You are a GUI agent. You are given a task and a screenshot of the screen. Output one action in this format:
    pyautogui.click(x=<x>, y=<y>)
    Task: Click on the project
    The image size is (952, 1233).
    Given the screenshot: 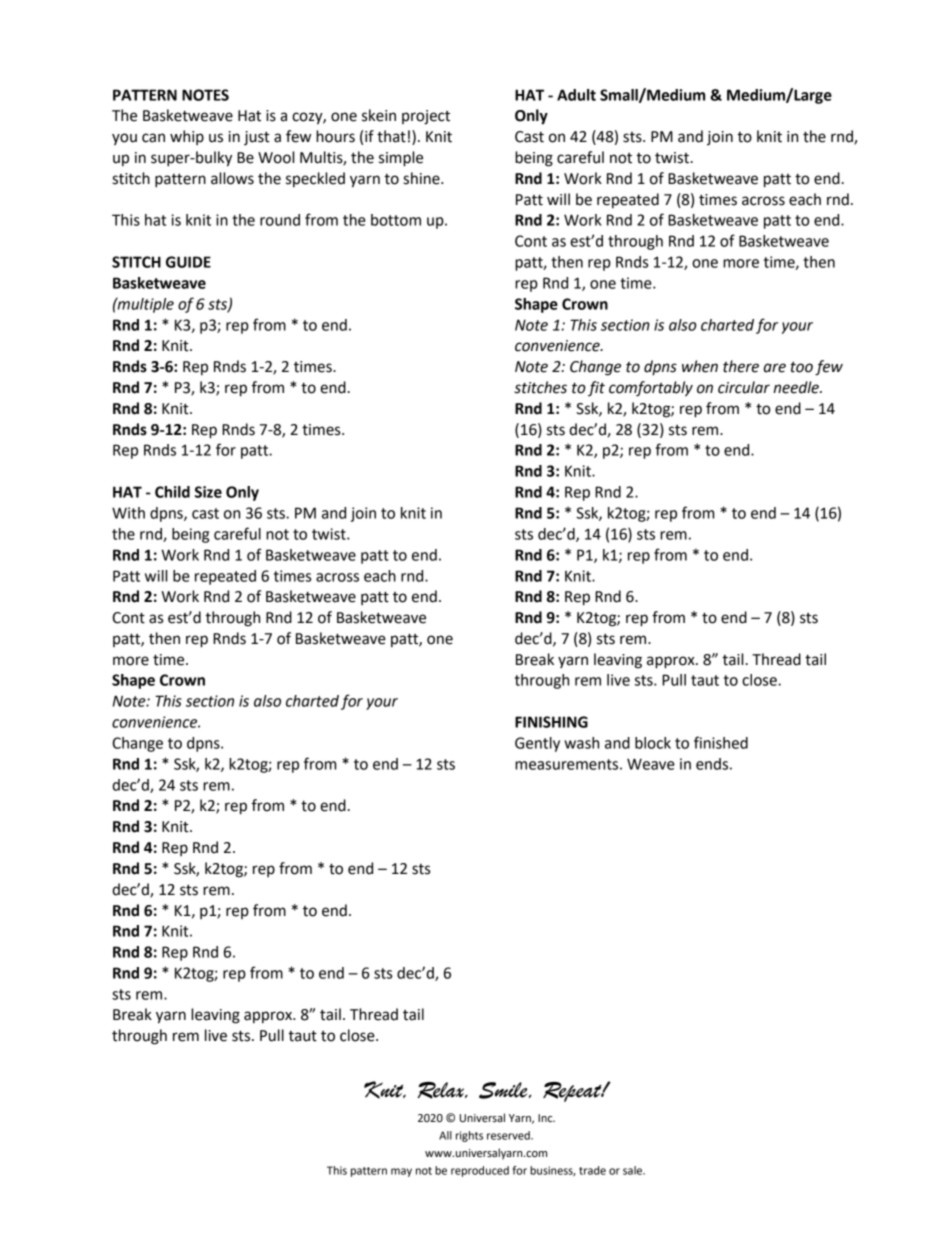 What is the action you would take?
    pyautogui.click(x=426, y=117)
